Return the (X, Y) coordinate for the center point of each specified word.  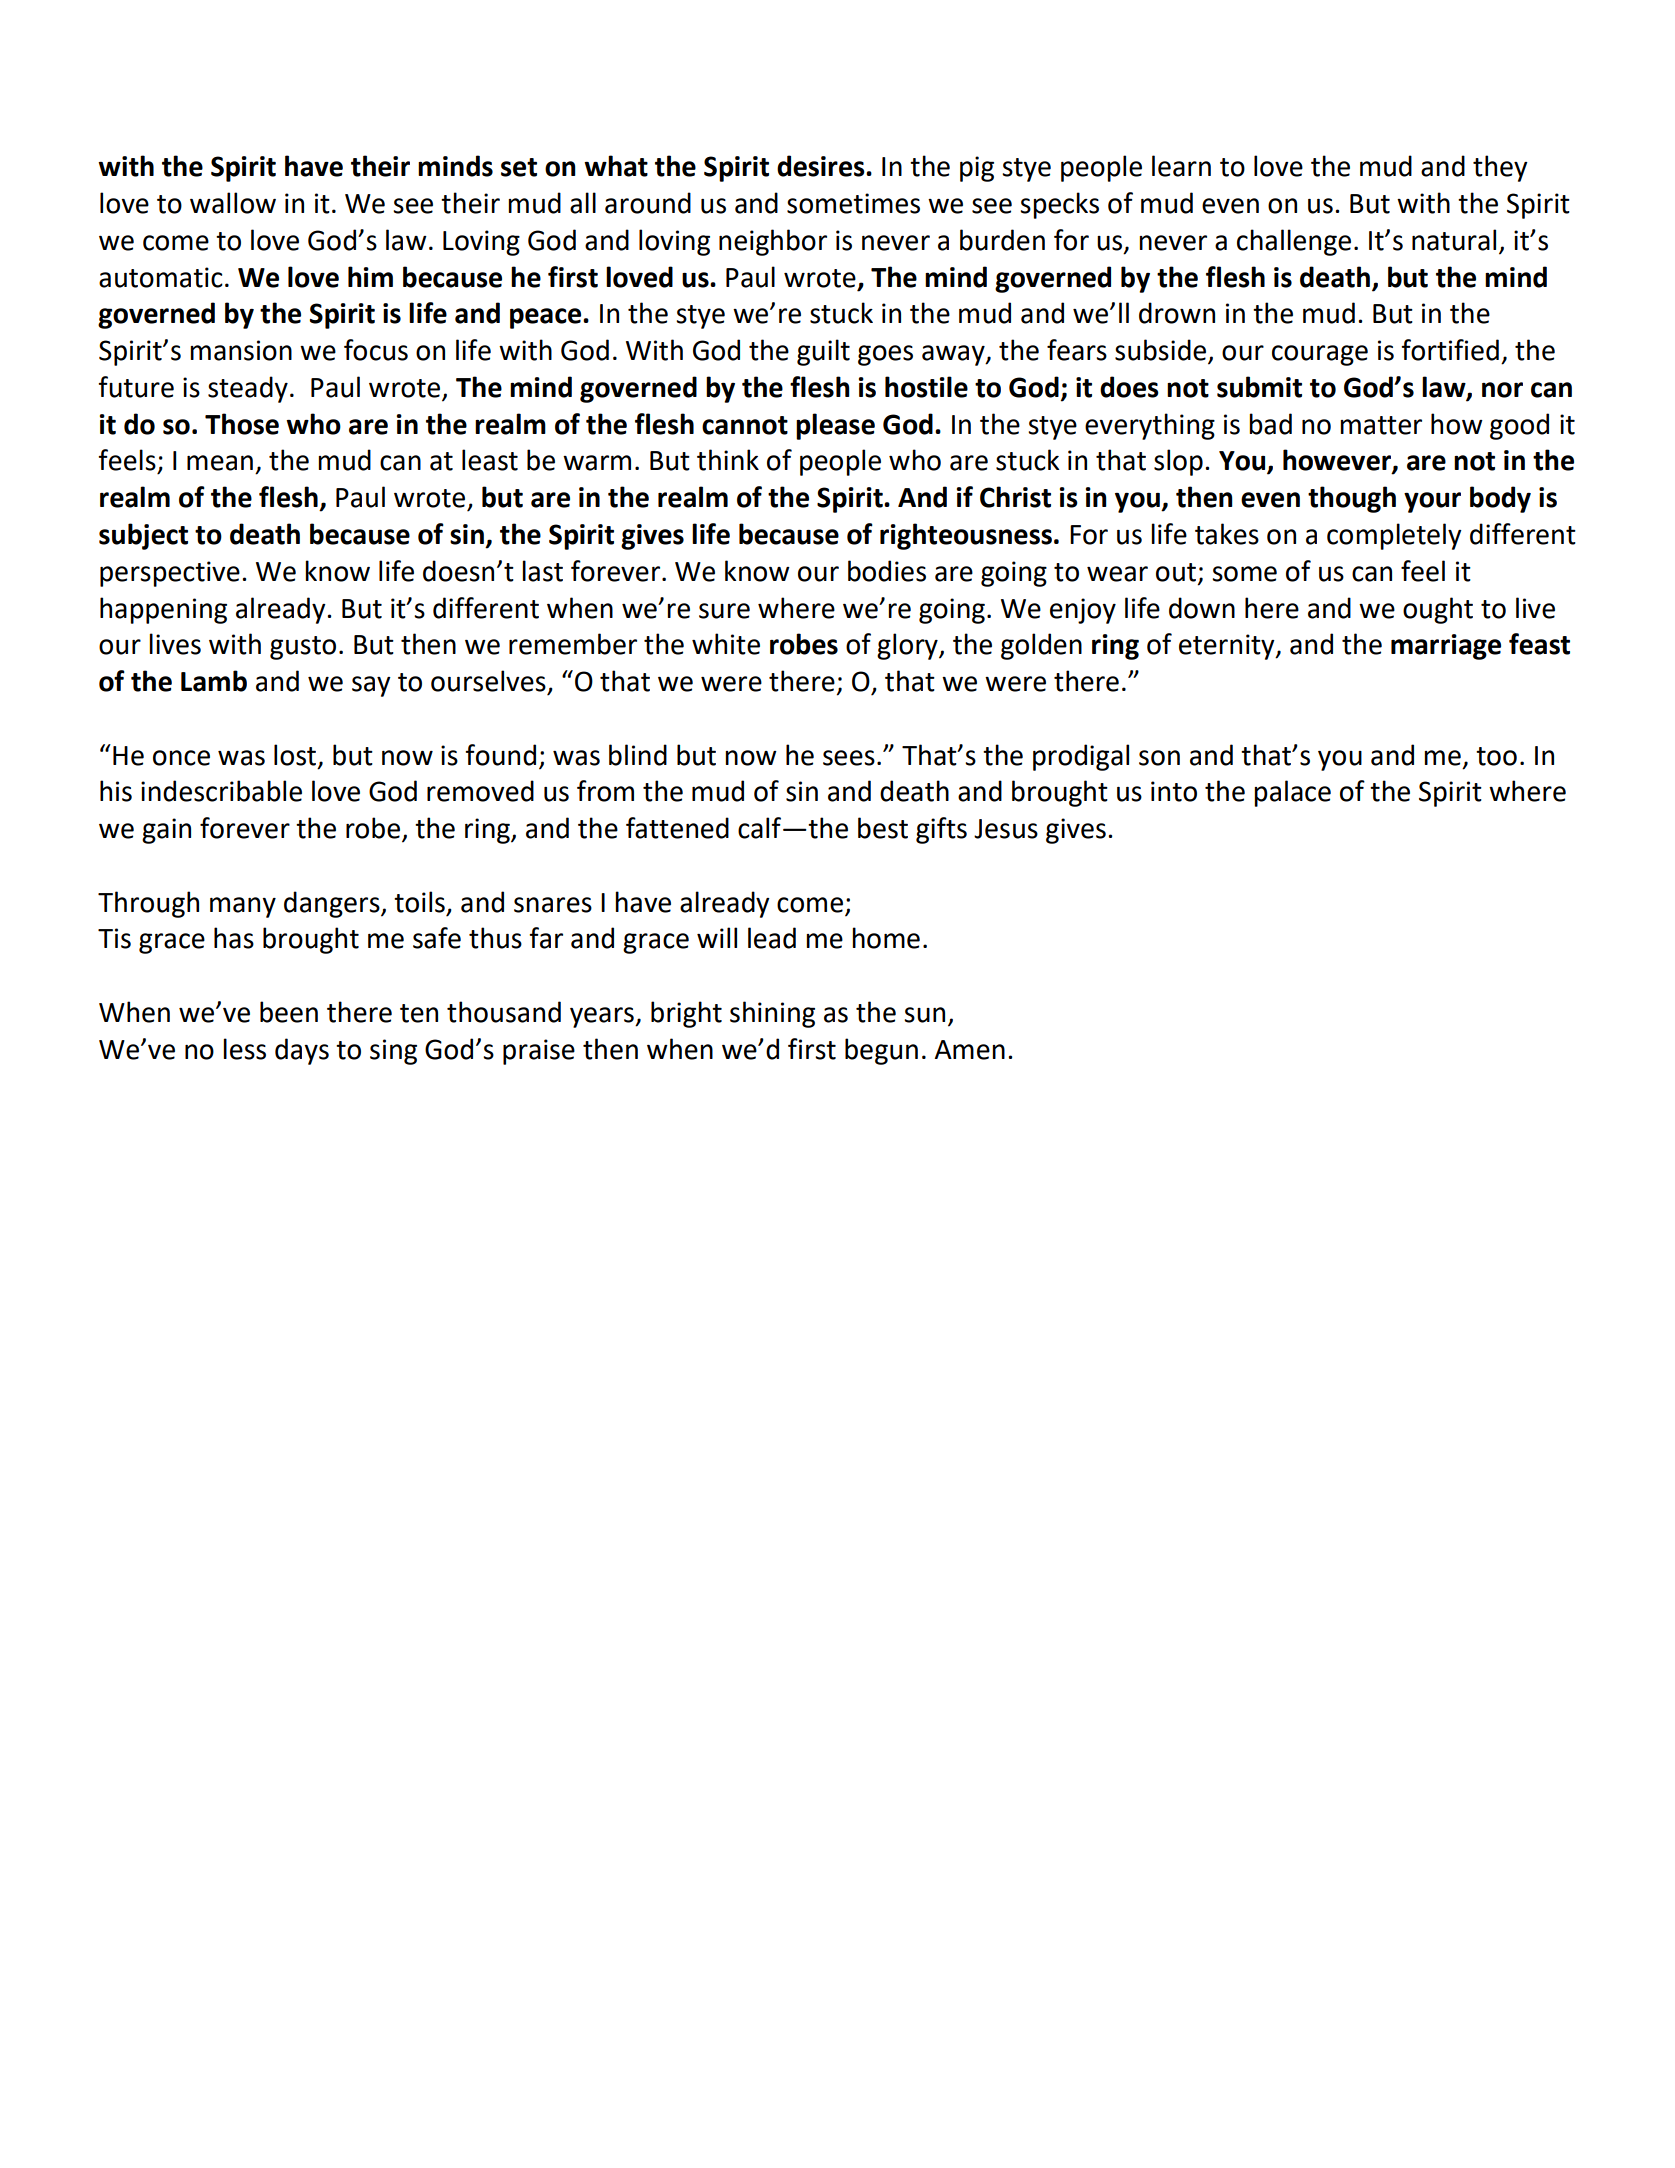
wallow (233, 203)
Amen (970, 1050)
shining (772, 1014)
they (1500, 168)
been (289, 1012)
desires (822, 166)
